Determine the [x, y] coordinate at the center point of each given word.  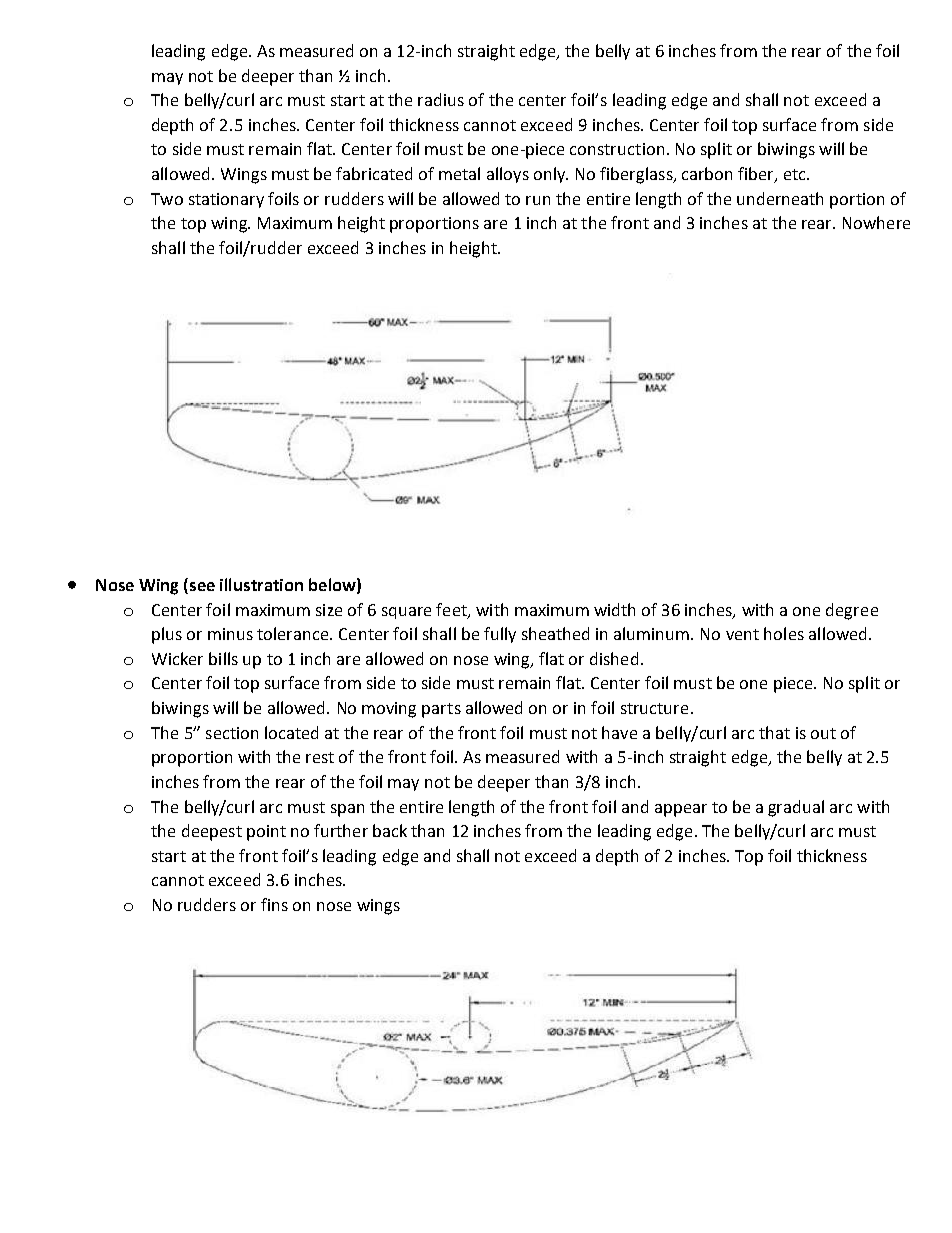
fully [500, 635]
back [390, 830]
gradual [796, 808]
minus [230, 634]
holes [784, 633]
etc [796, 174]
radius [441, 99]
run [538, 200]
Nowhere [876, 222]
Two [167, 199]
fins [274, 904]
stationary [226, 200]
